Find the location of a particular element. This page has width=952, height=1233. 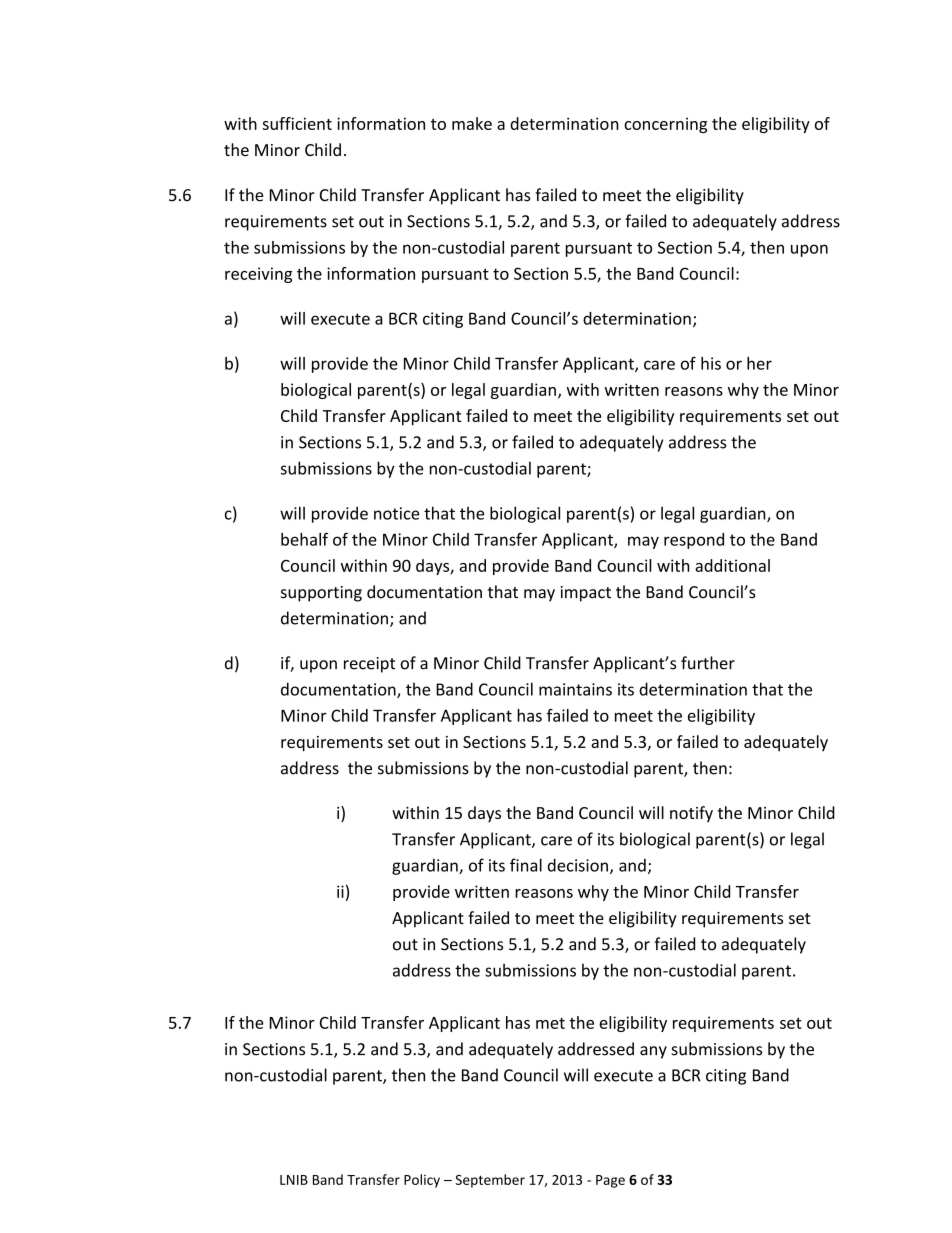

final is located at coordinates (526, 865).
